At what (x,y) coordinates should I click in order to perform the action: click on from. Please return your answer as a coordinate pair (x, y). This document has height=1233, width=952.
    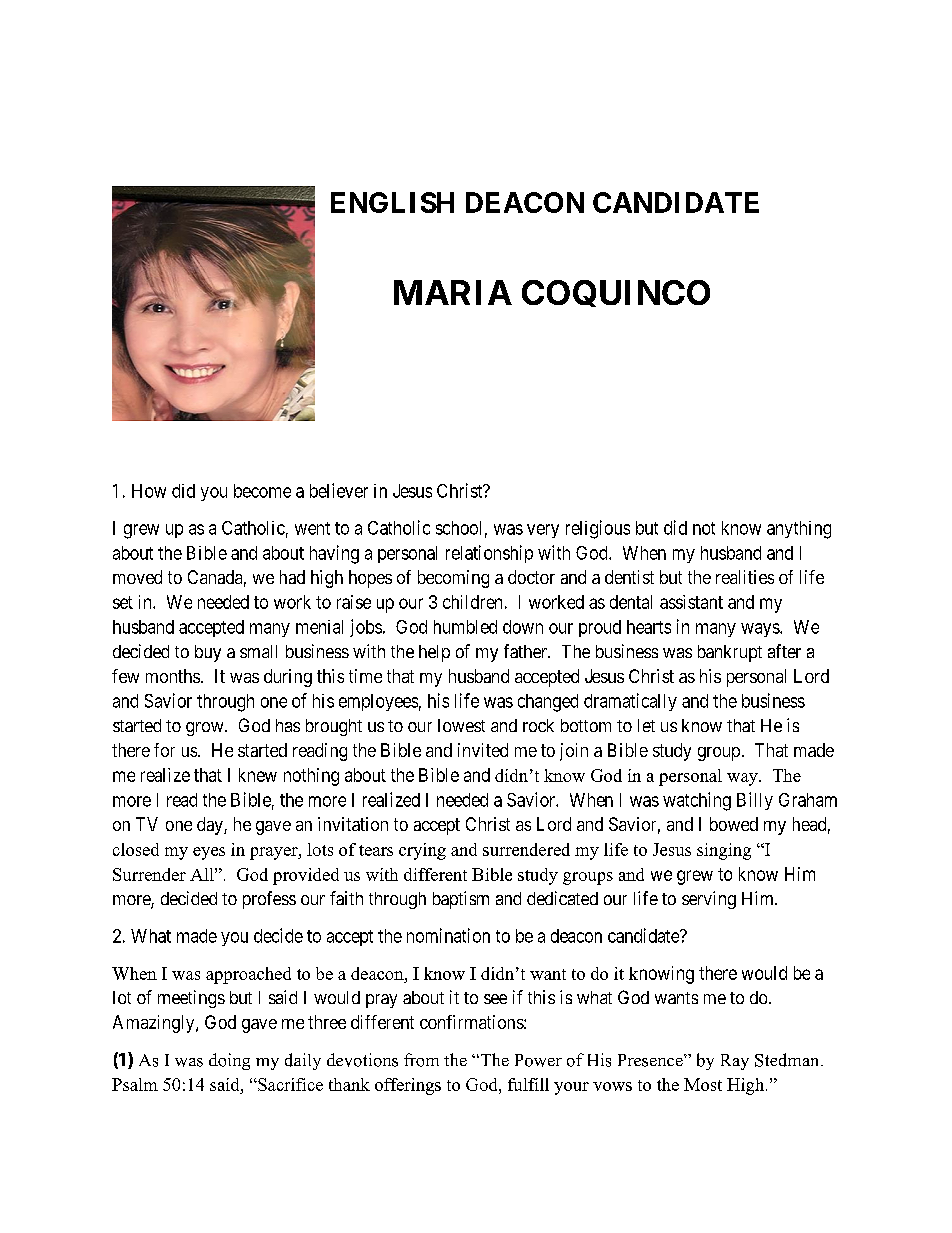
    Looking at the image, I should click on (421, 1060).
